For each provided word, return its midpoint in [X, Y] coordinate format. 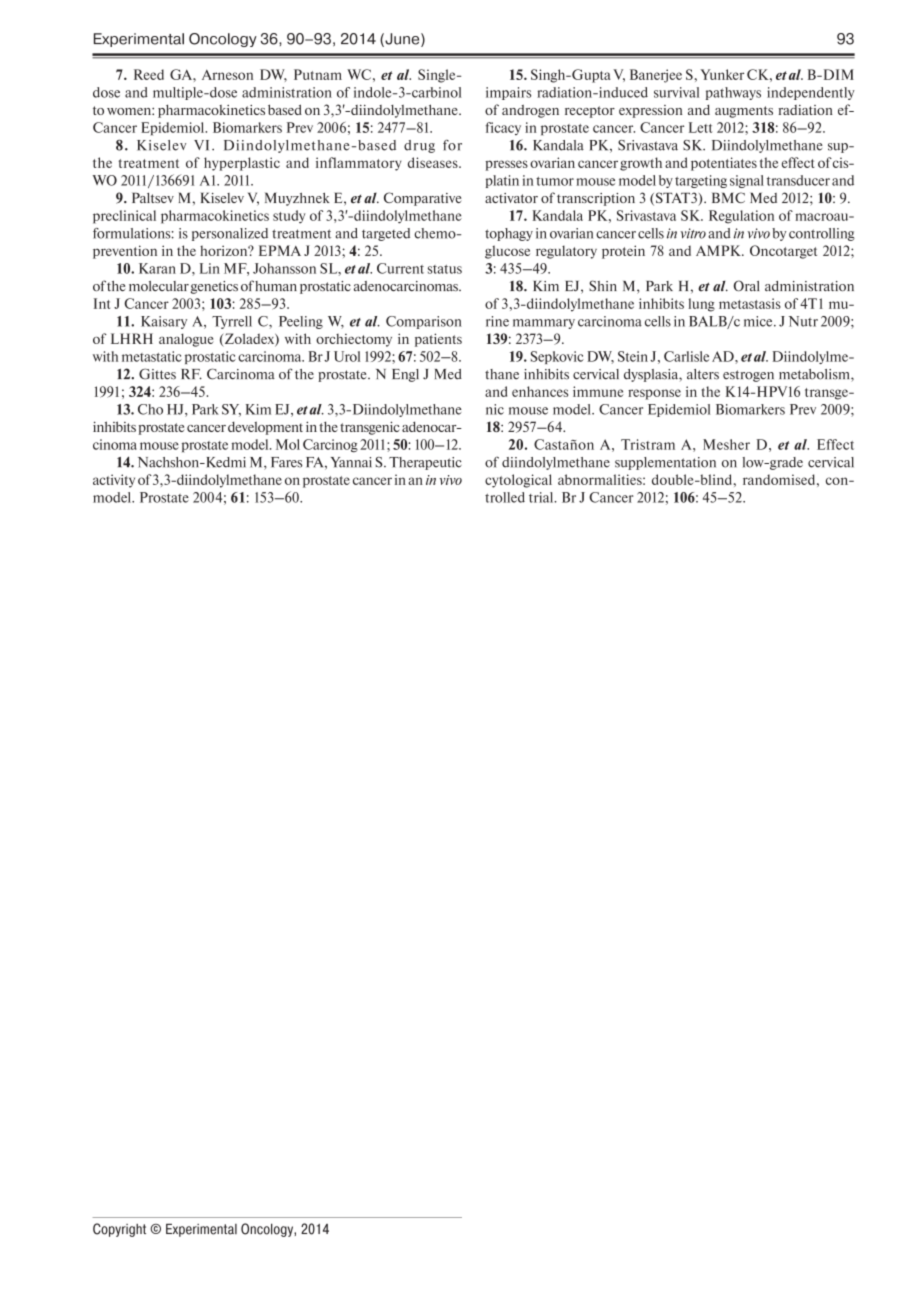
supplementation [665, 463]
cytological [518, 481]
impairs [508, 93]
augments [744, 112]
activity [114, 481]
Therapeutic [425, 463]
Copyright [119, 1230]
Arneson [227, 75]
